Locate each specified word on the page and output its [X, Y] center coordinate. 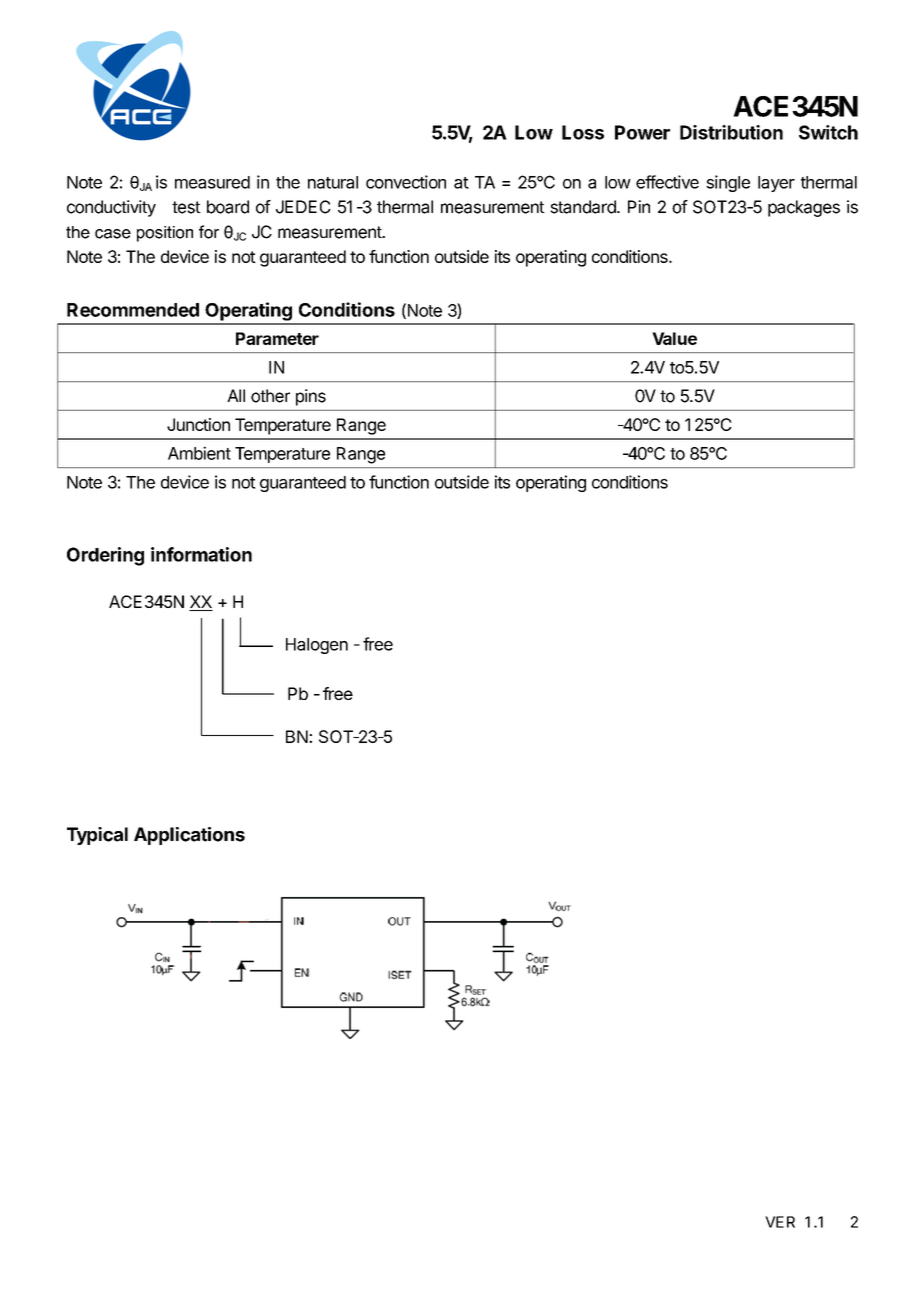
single [728, 183]
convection [406, 182]
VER [780, 1222]
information [201, 554]
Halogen [317, 646]
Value [674, 338]
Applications [189, 836]
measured [212, 182]
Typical [97, 836]
